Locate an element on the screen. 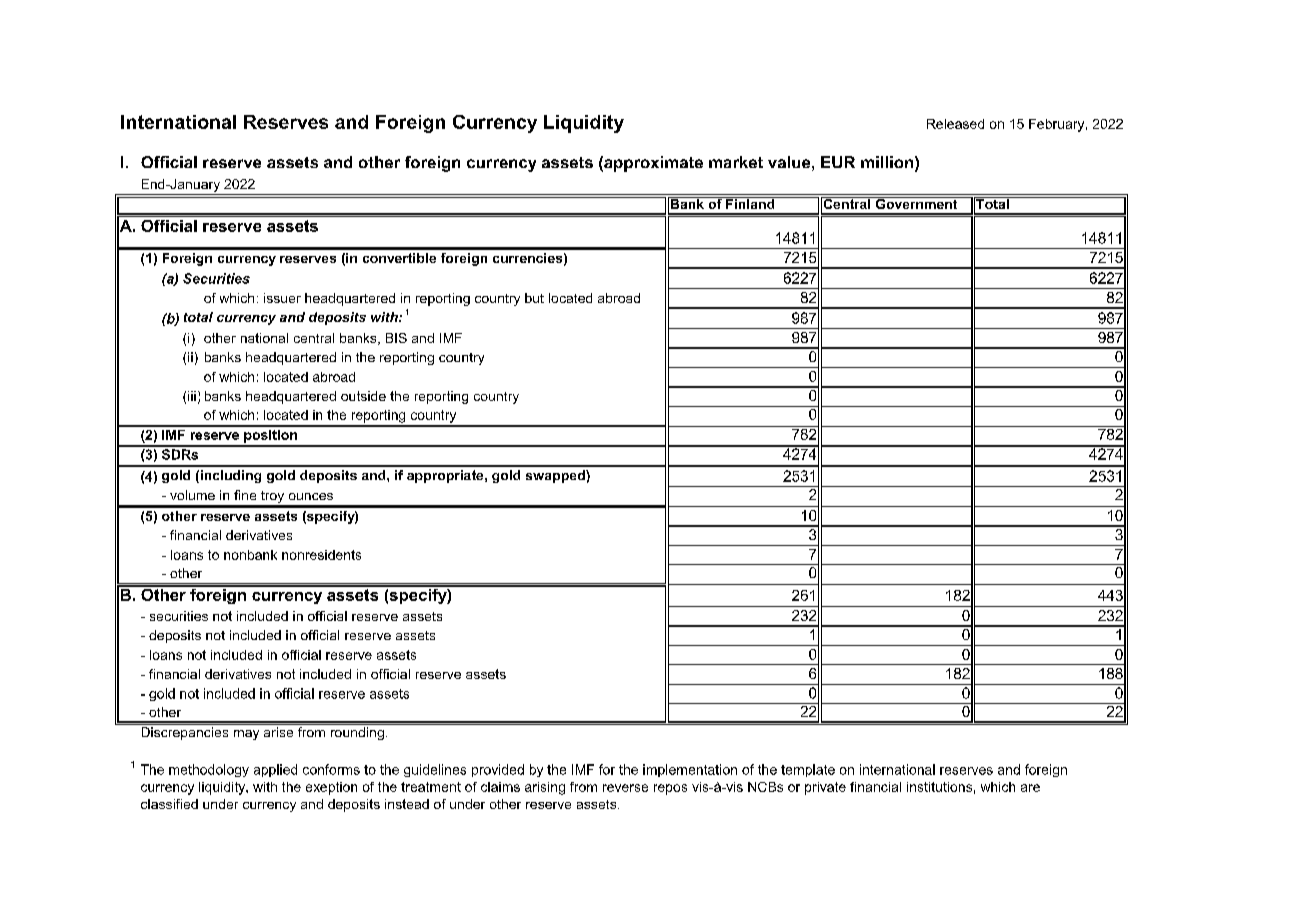 The width and height of the screenshot is (1308, 924). Finland is located at coordinates (750, 203).
